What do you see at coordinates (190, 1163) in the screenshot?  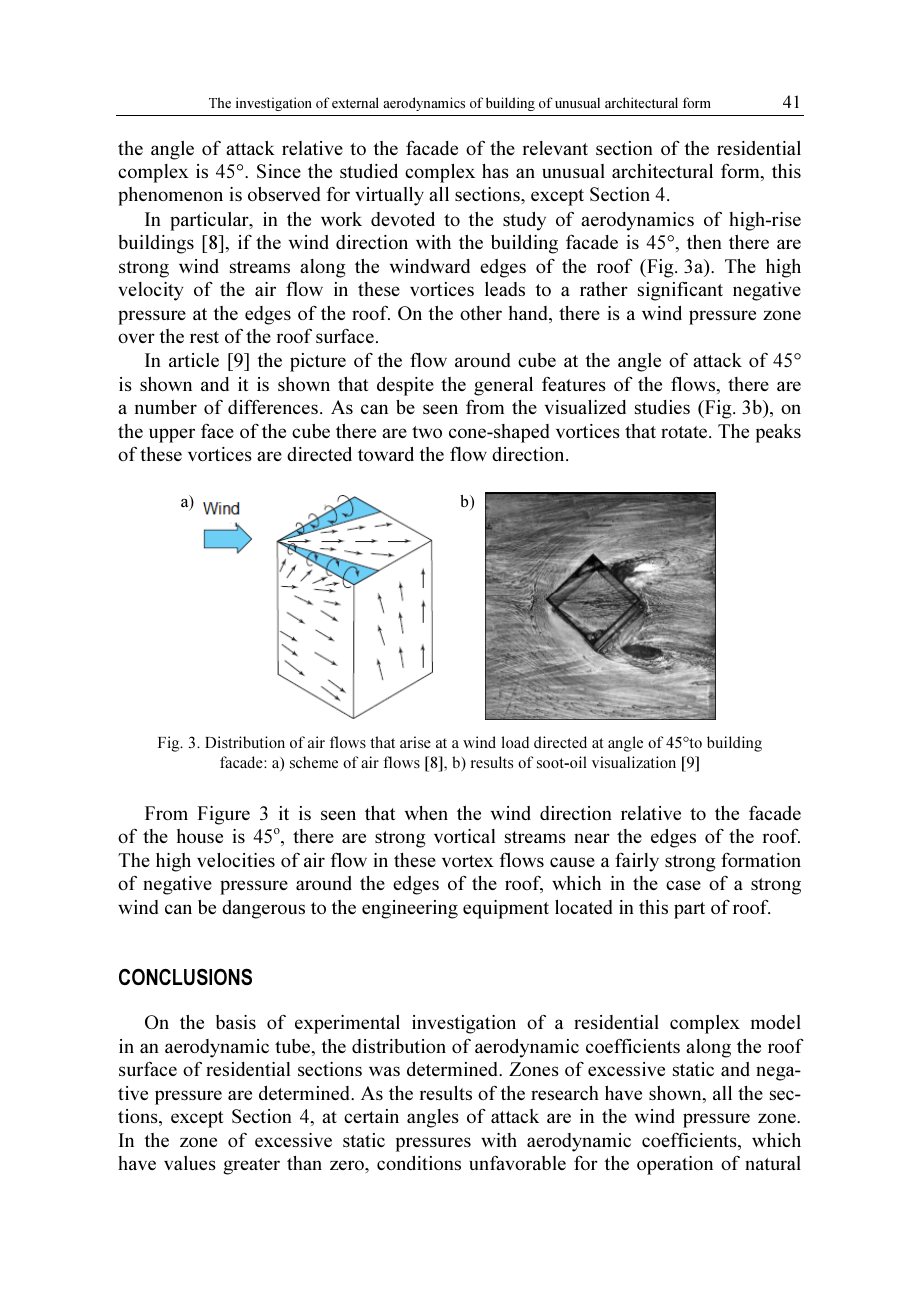 I see `values` at bounding box center [190, 1163].
